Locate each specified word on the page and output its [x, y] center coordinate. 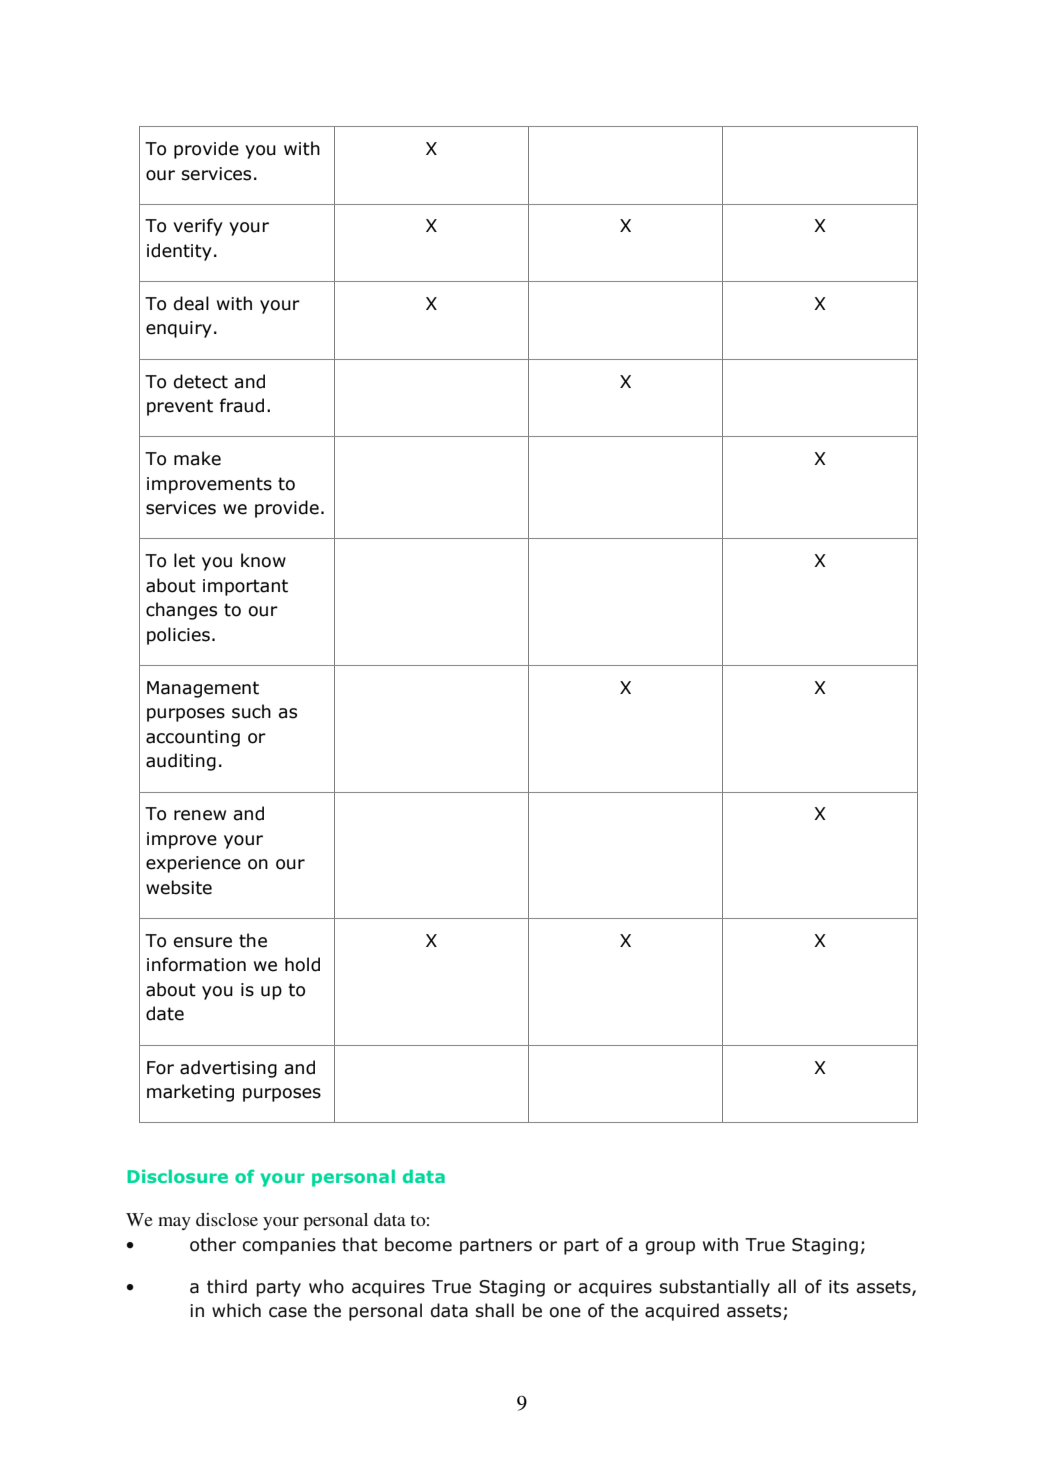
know [263, 560]
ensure [202, 942]
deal [191, 303]
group [670, 1248]
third [227, 1286]
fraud [242, 405]
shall [495, 1310]
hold [302, 964]
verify [198, 227]
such [251, 711]
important [245, 587]
